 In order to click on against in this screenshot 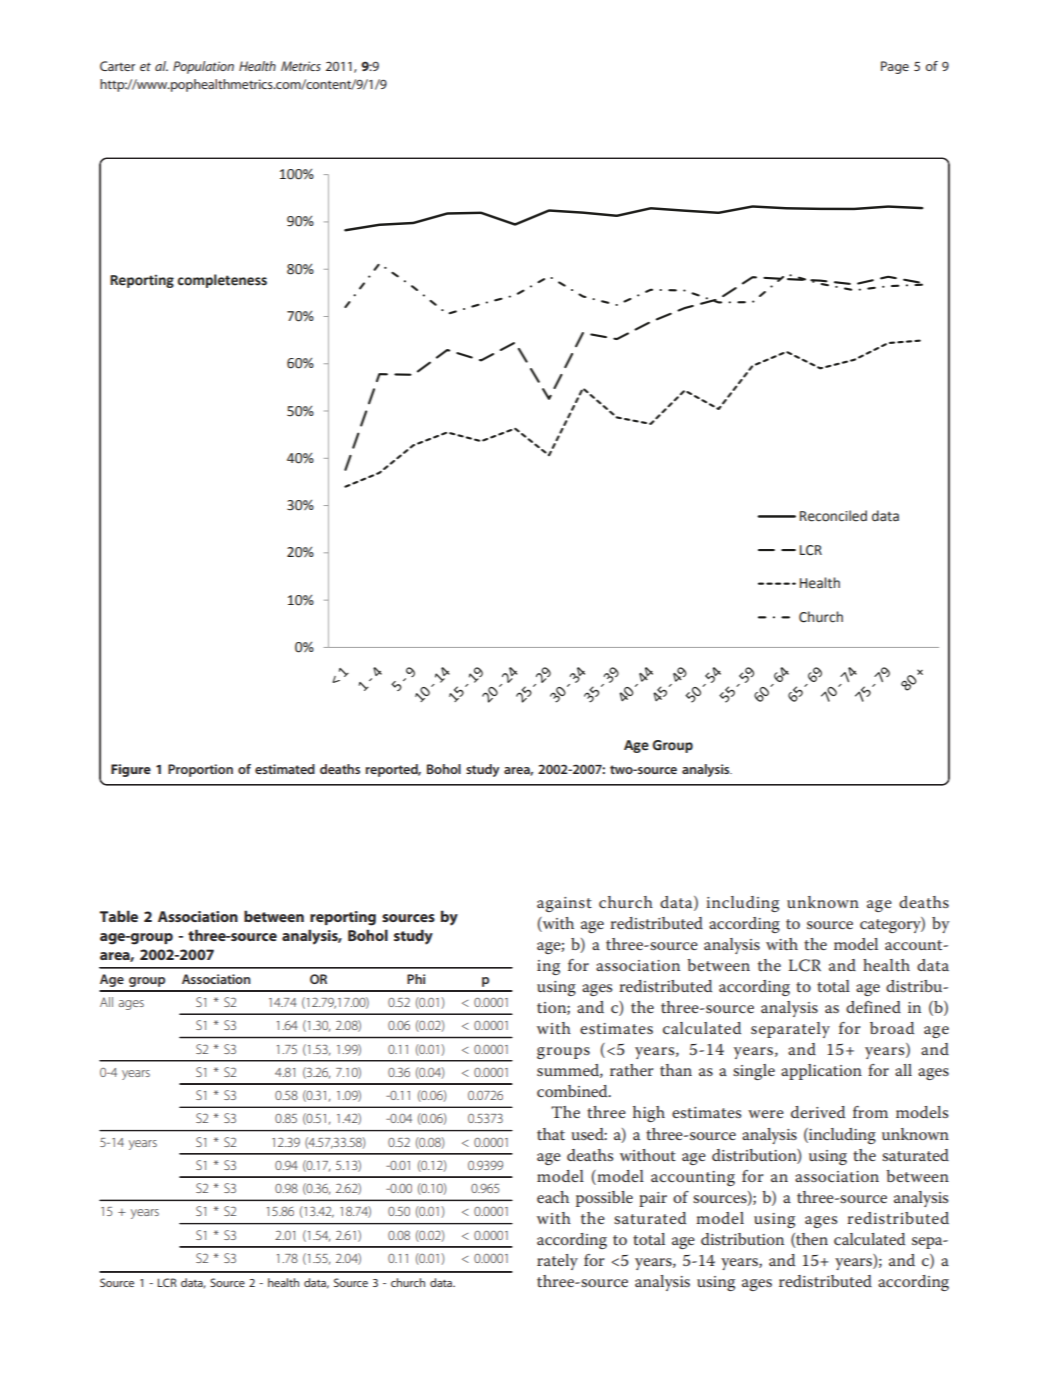, I will do `click(564, 904)`.
